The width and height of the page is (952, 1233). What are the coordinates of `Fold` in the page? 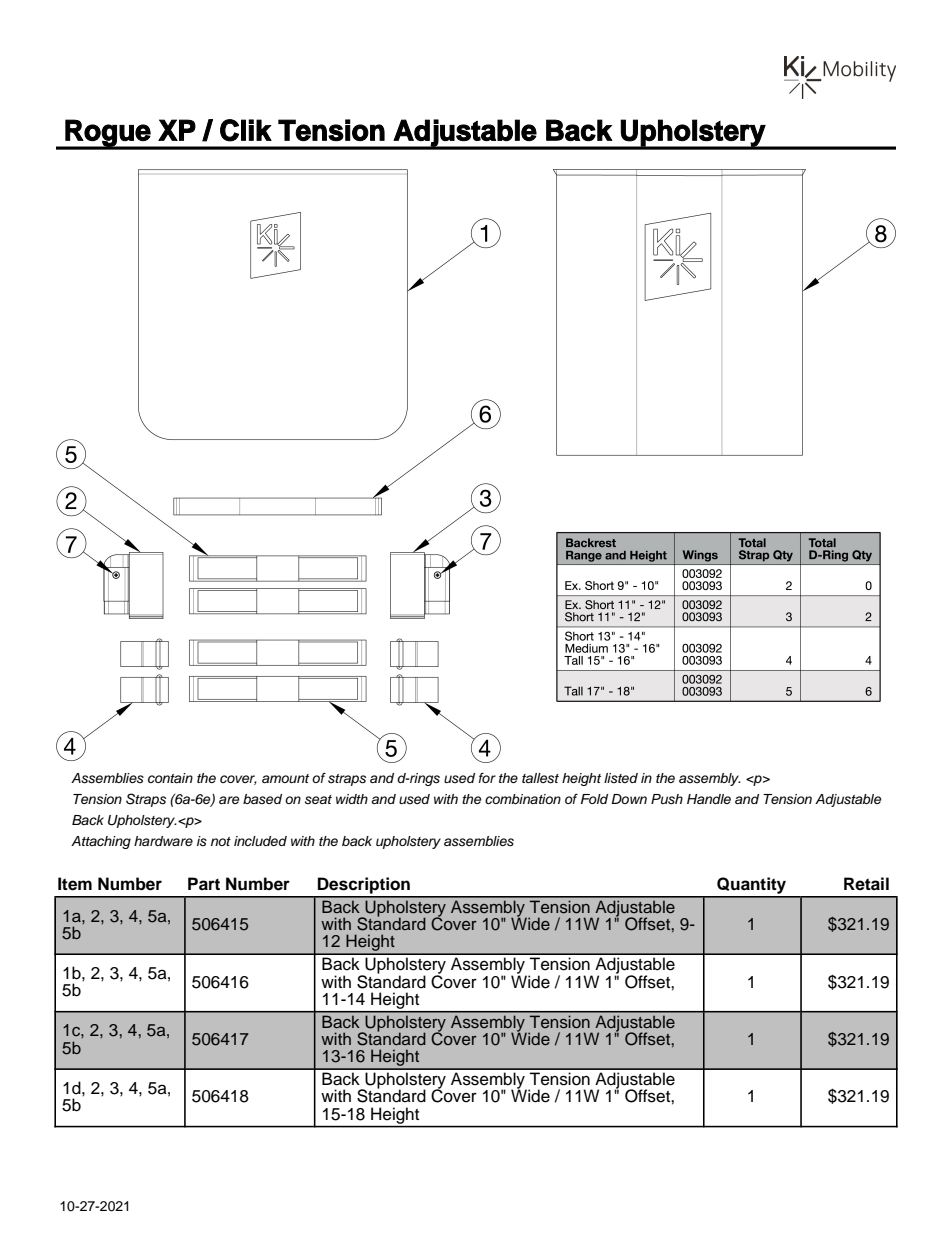 It's located at (594, 799).
